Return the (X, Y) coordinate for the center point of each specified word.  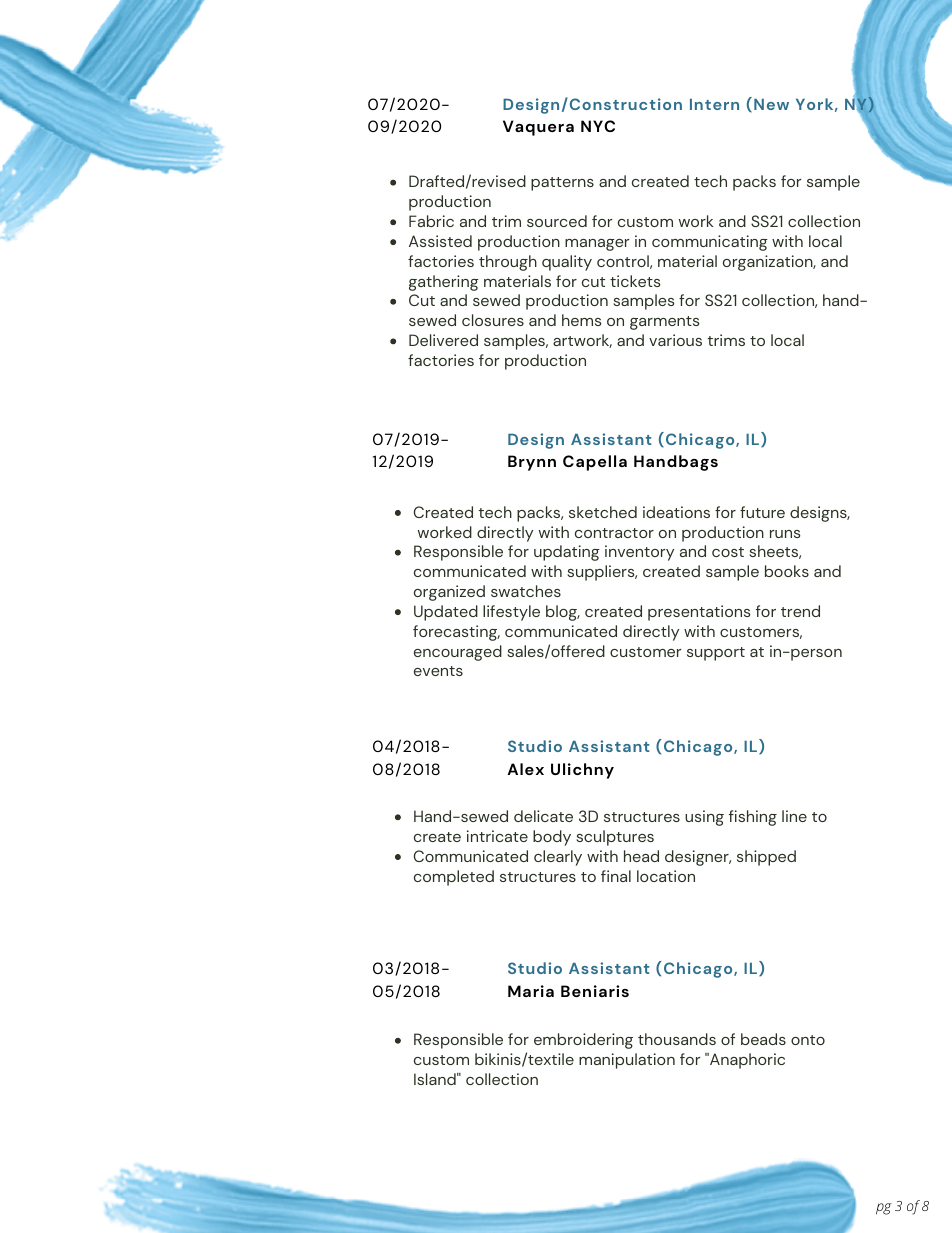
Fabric (431, 221)
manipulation (627, 1061)
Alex (525, 769)
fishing (753, 818)
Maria (531, 991)
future (762, 512)
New (771, 104)
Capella (595, 463)
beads (763, 1039)
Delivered (443, 340)
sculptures (615, 838)
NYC (598, 126)
